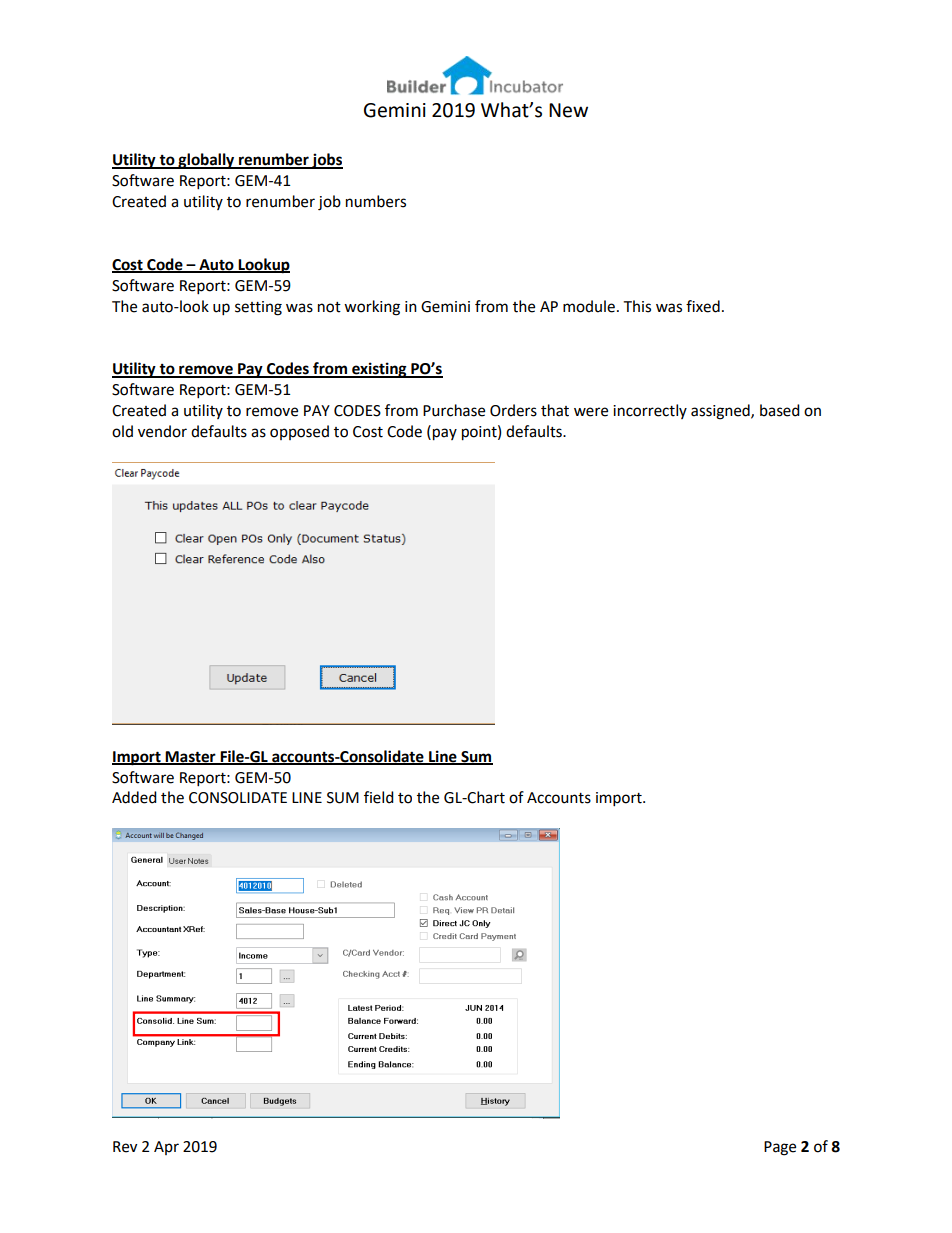 The image size is (952, 1233). I want to click on New, so click(568, 110).
